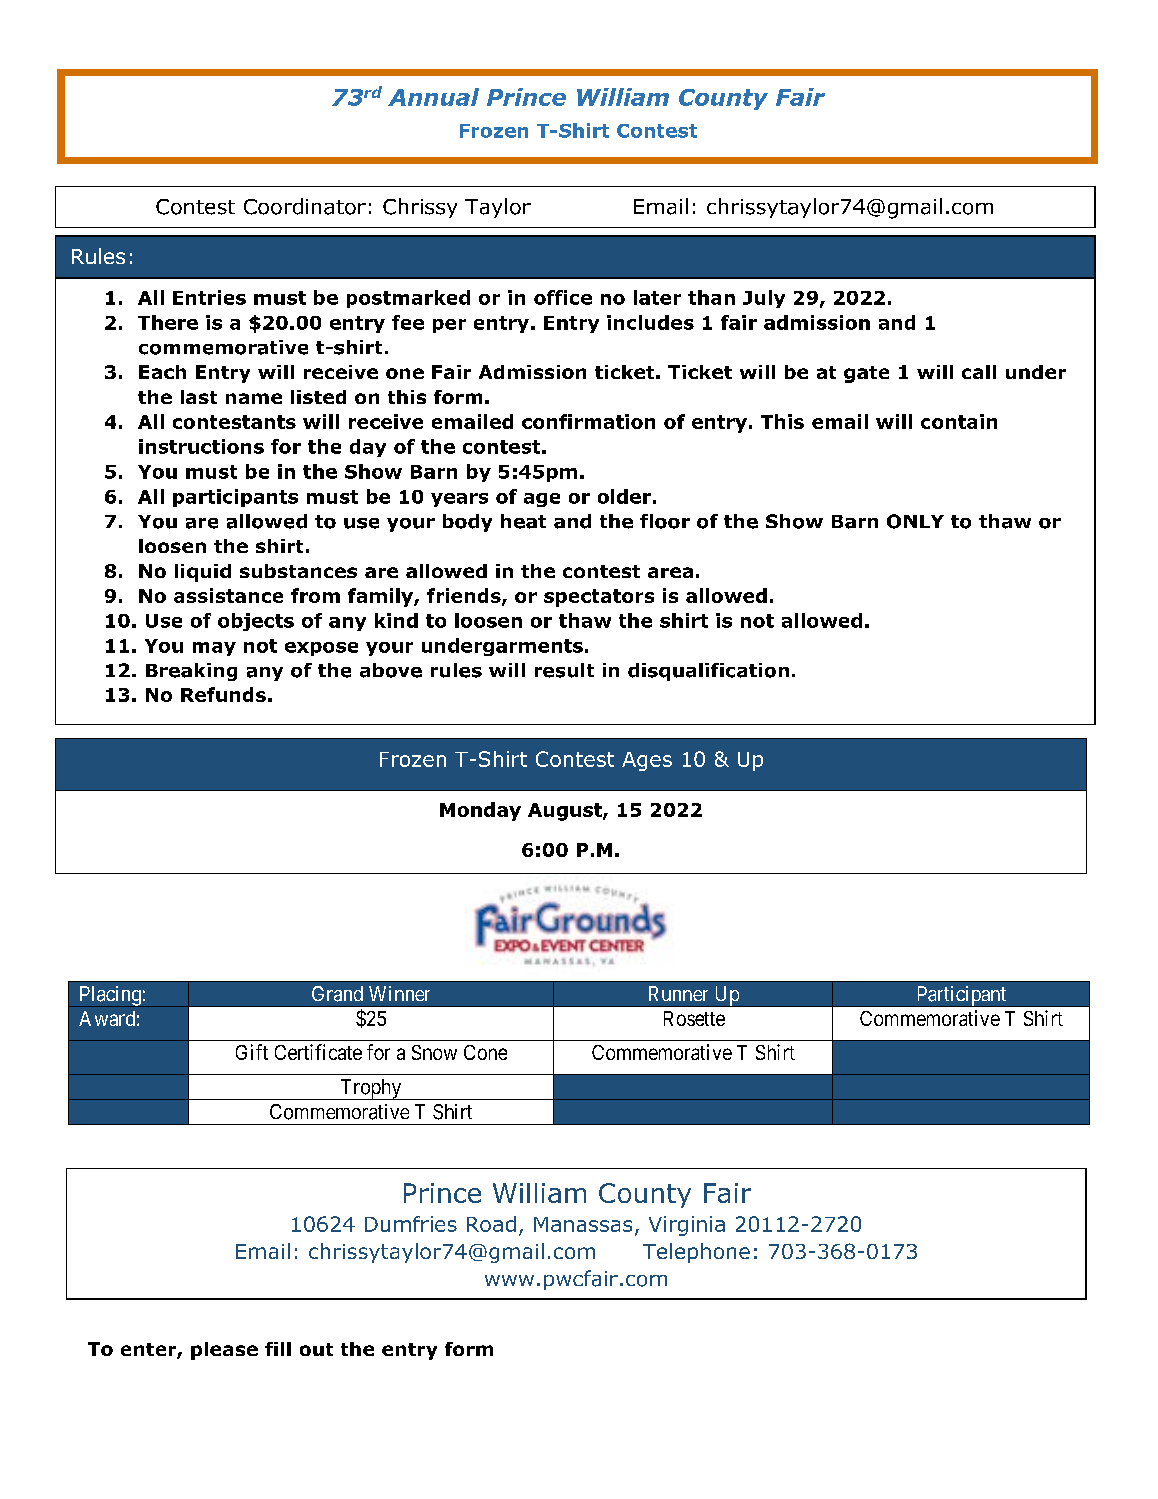 This page has height=1499, width=1158. I want to click on last, so click(199, 397).
